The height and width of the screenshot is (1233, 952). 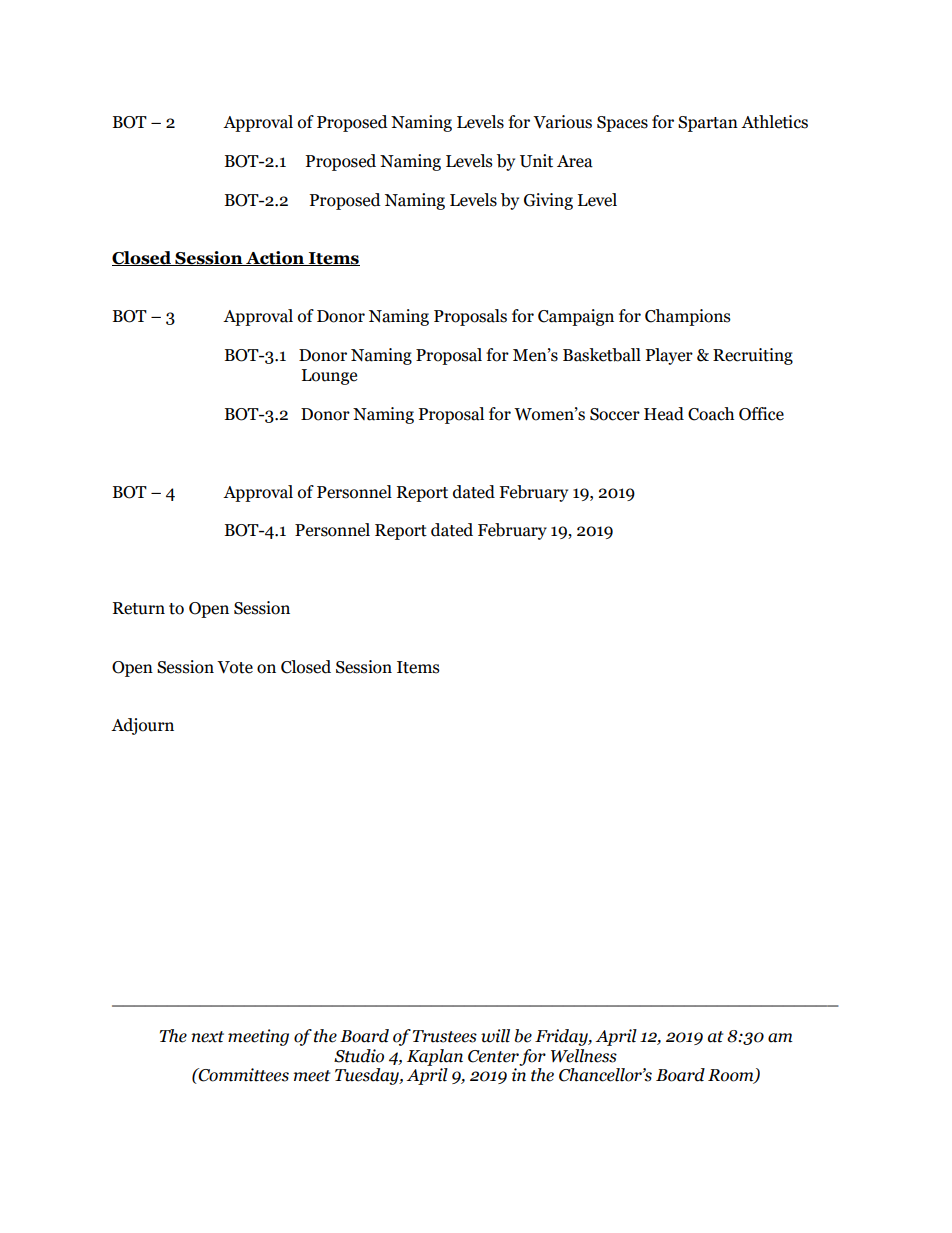 I want to click on Spartan, so click(x=708, y=124).
